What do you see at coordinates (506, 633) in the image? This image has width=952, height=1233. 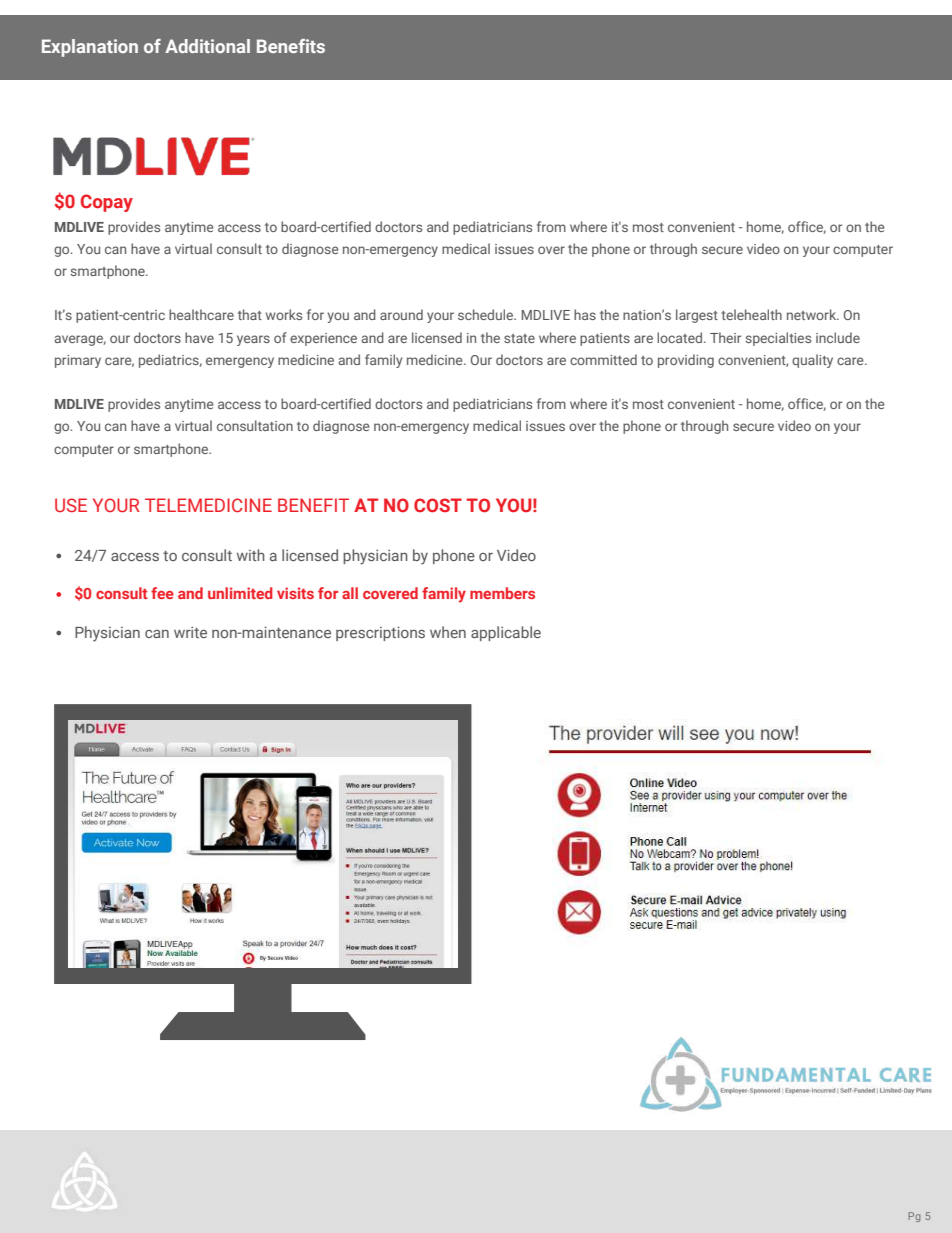 I see `applicable` at bounding box center [506, 633].
